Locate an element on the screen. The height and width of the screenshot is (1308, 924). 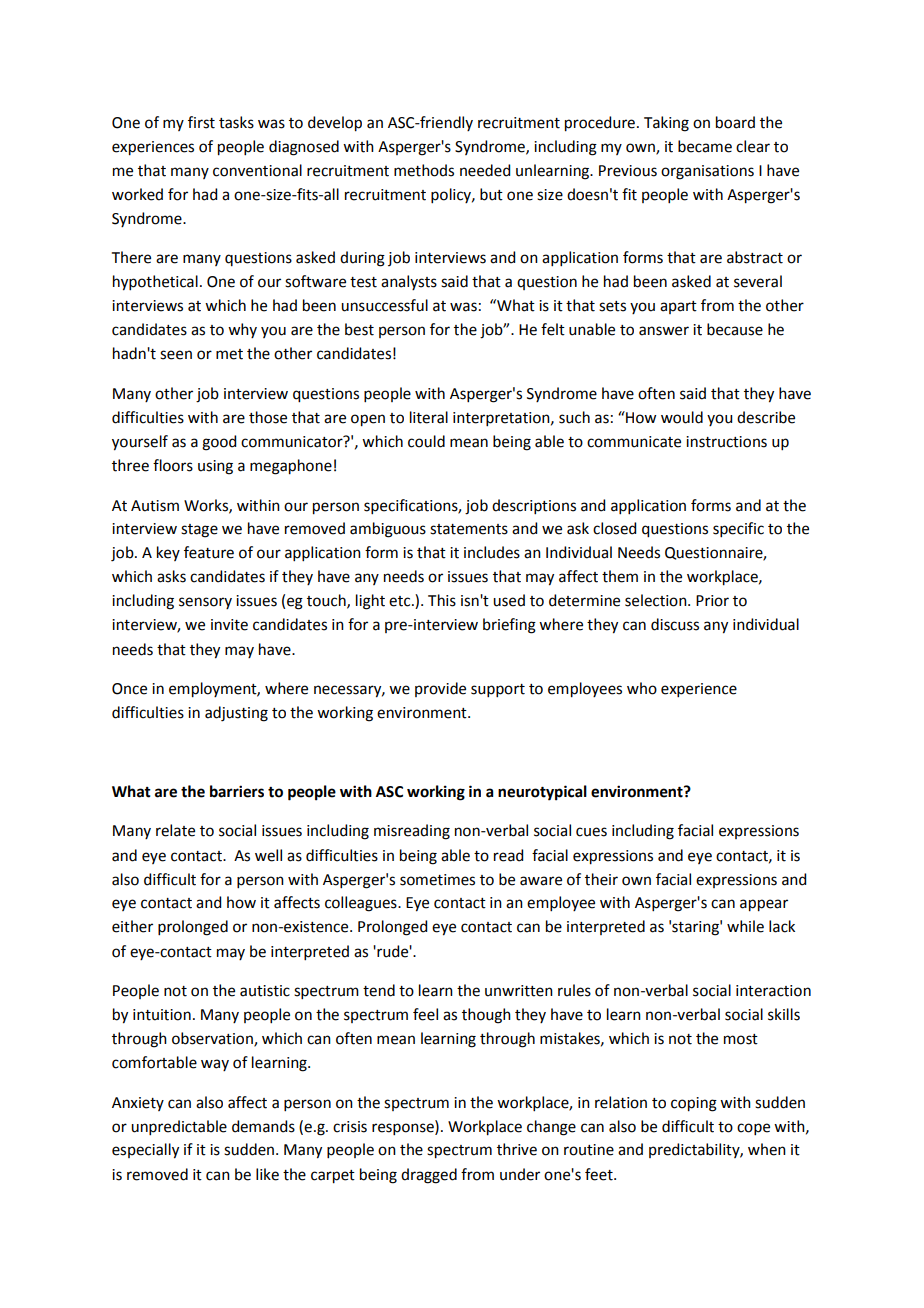
first is located at coordinates (201, 122).
